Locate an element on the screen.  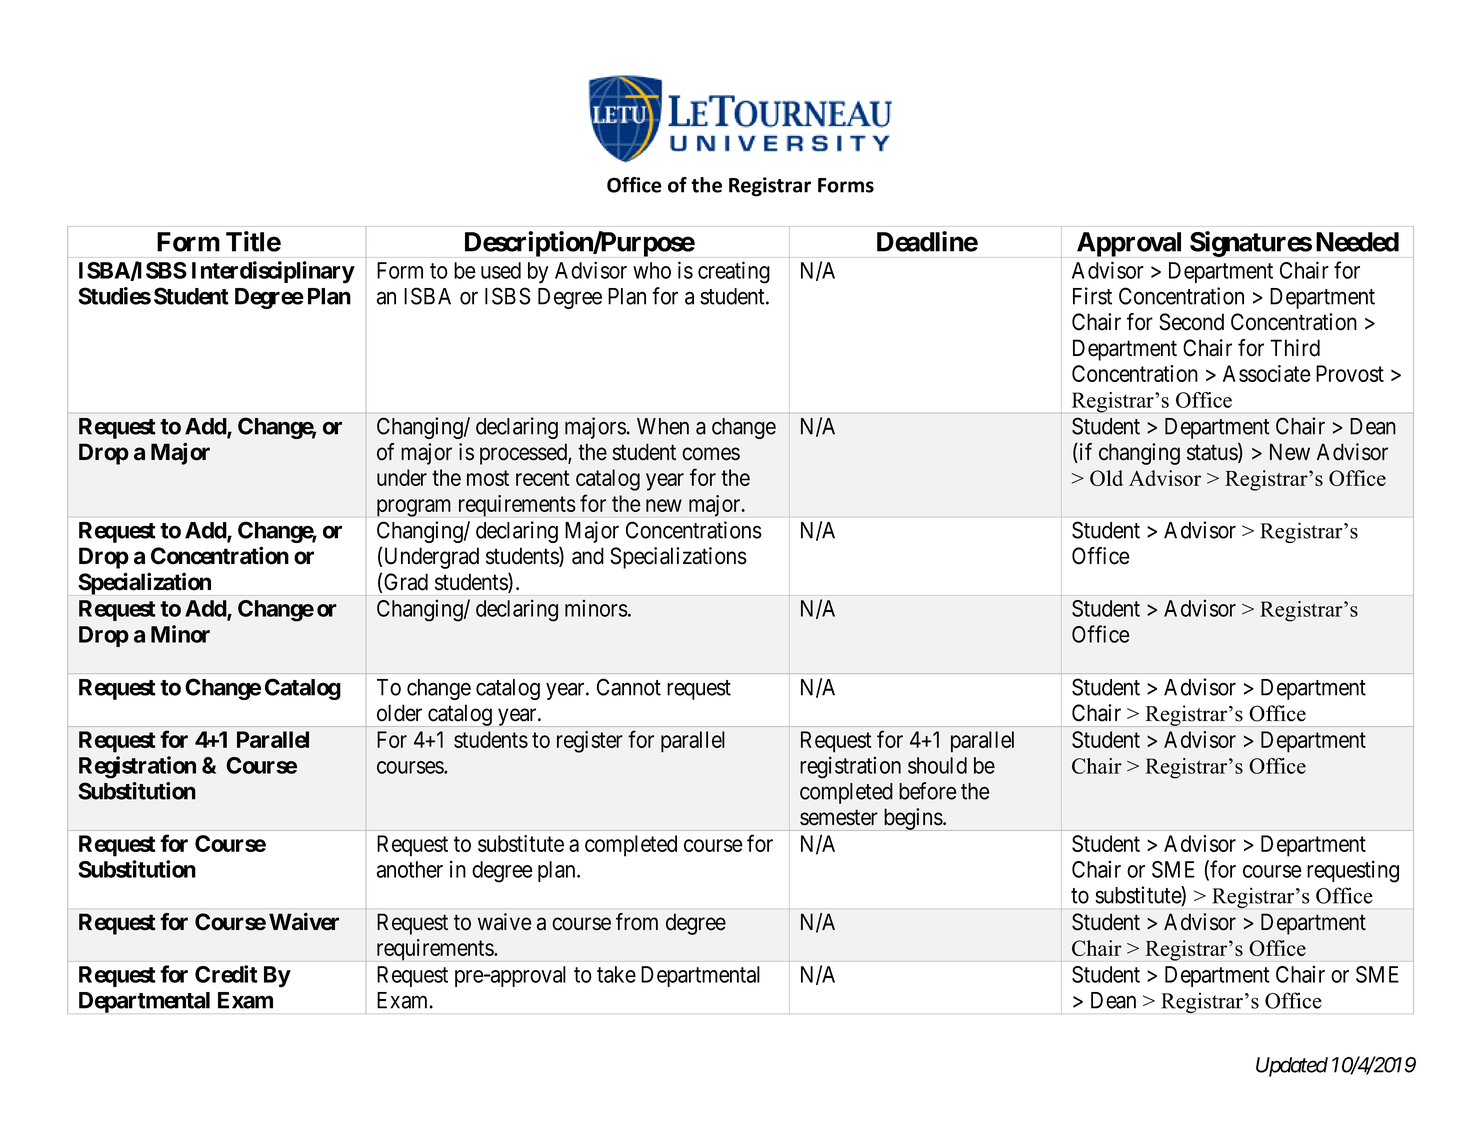
Cannot is located at coordinates (629, 687).
